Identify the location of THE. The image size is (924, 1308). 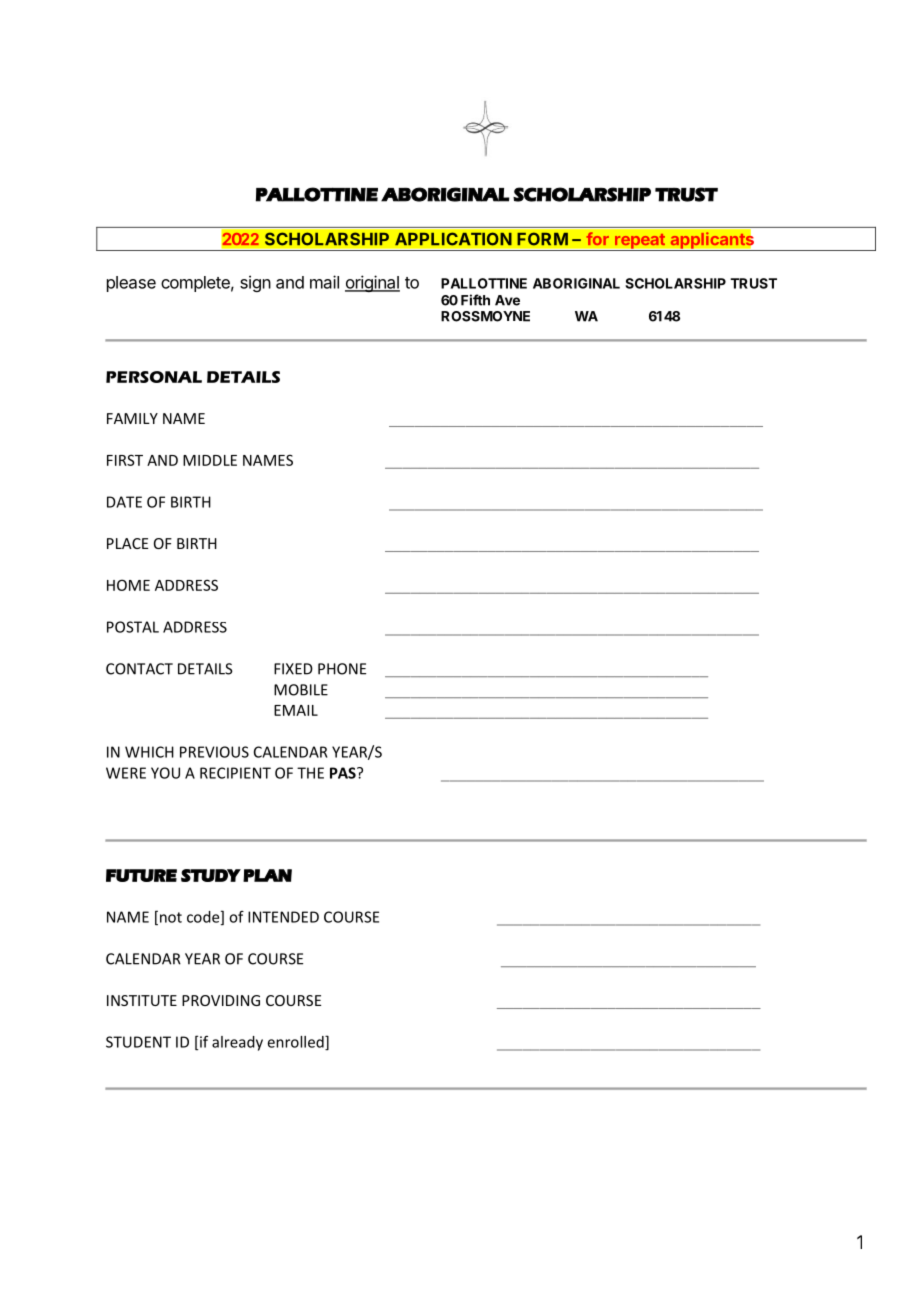
(310, 773).
